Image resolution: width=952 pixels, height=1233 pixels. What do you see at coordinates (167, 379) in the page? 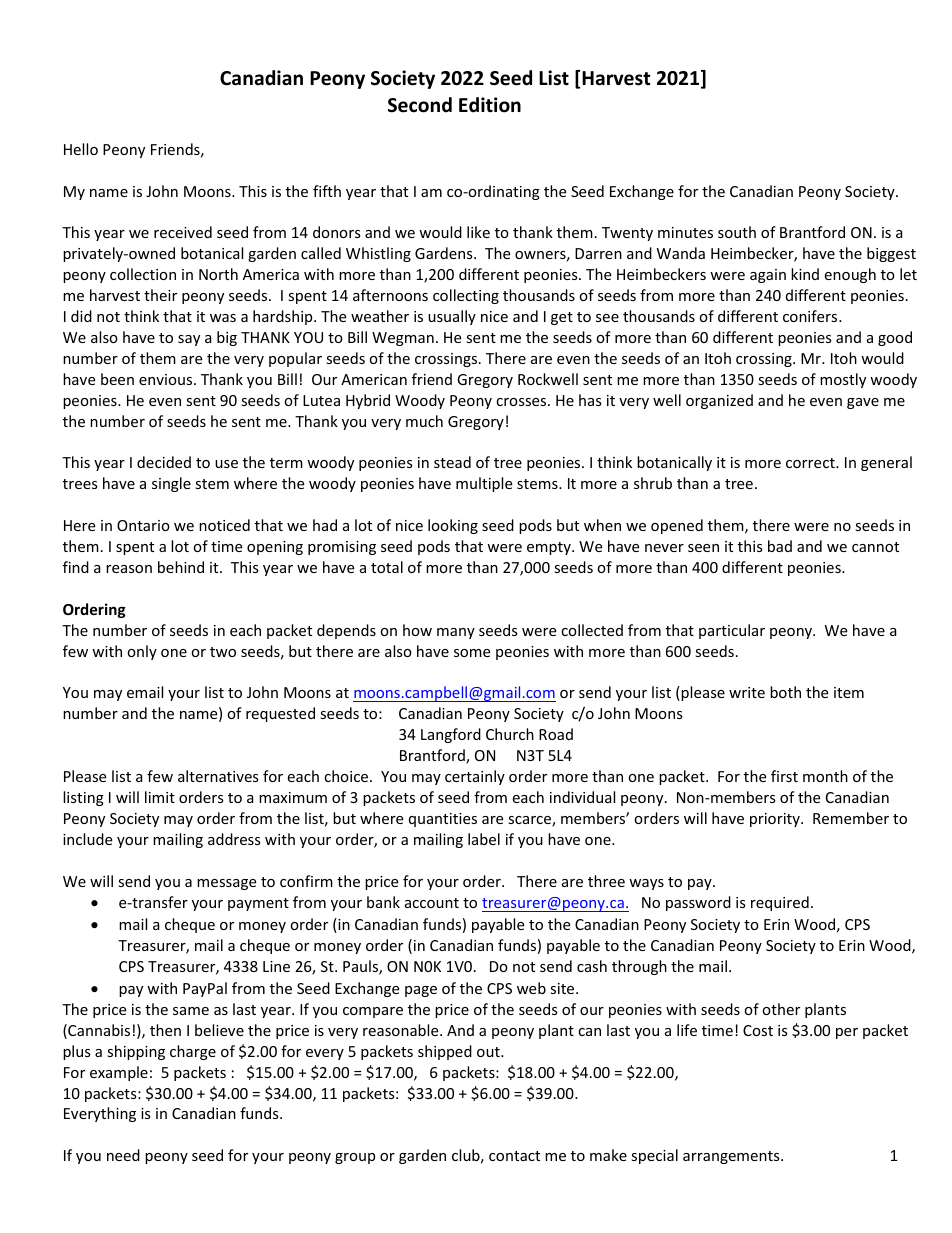
I see `envious` at bounding box center [167, 379].
